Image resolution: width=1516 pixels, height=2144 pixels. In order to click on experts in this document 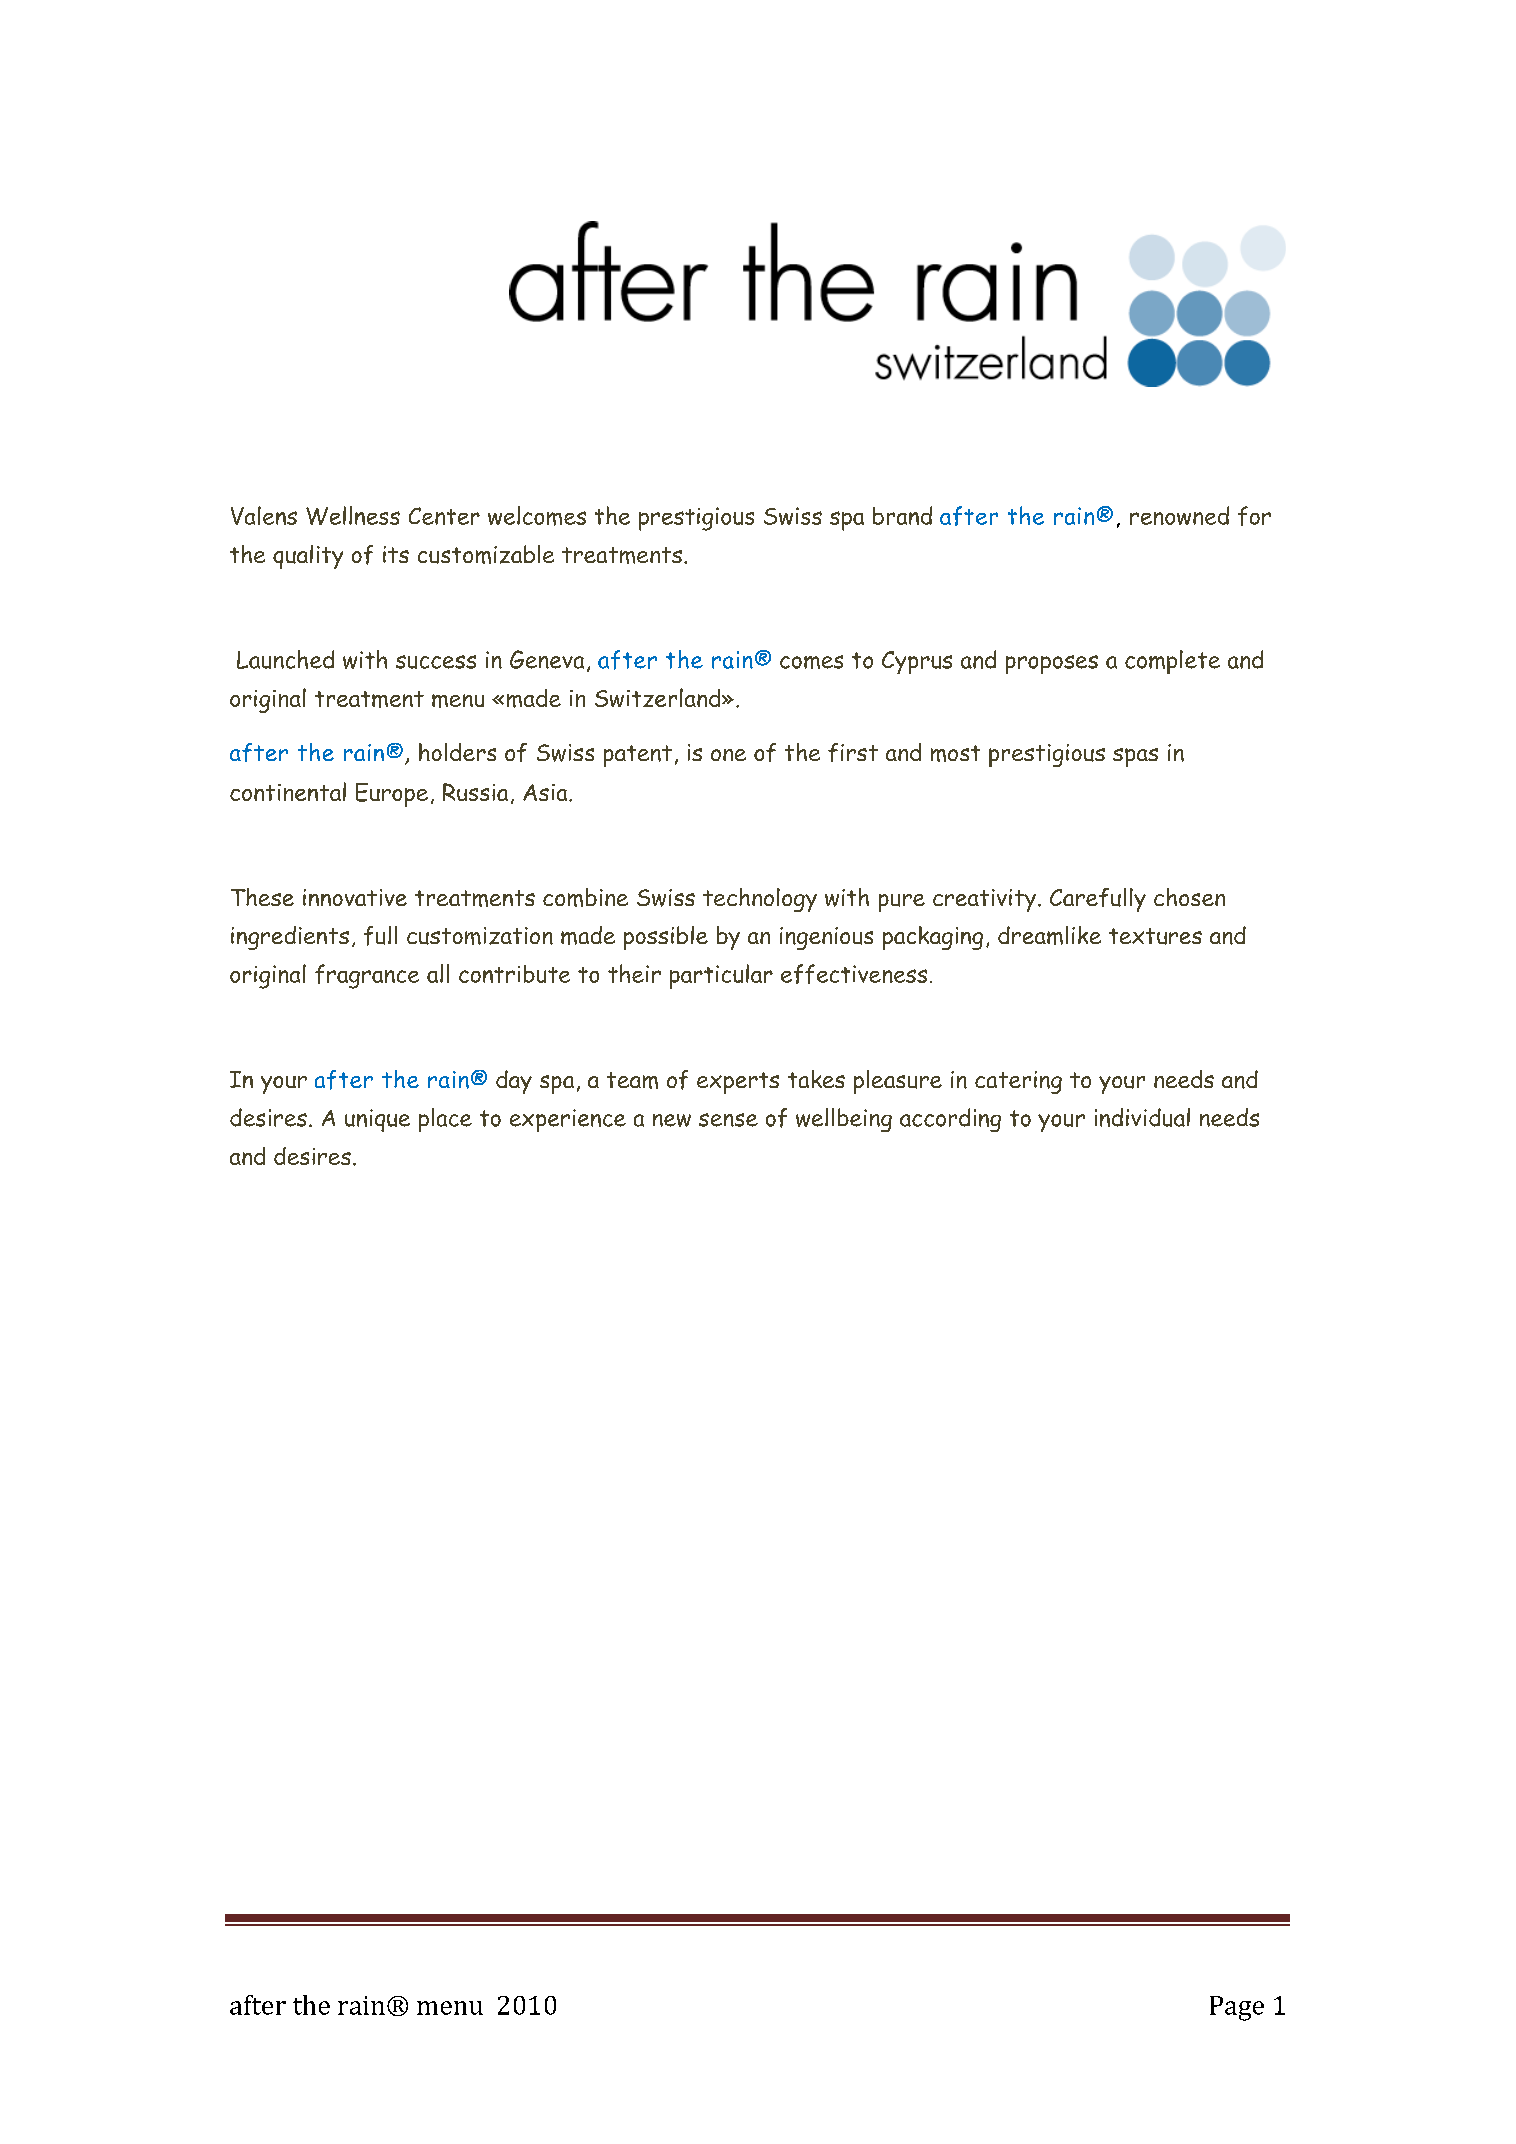, I will do `click(738, 1083)`.
